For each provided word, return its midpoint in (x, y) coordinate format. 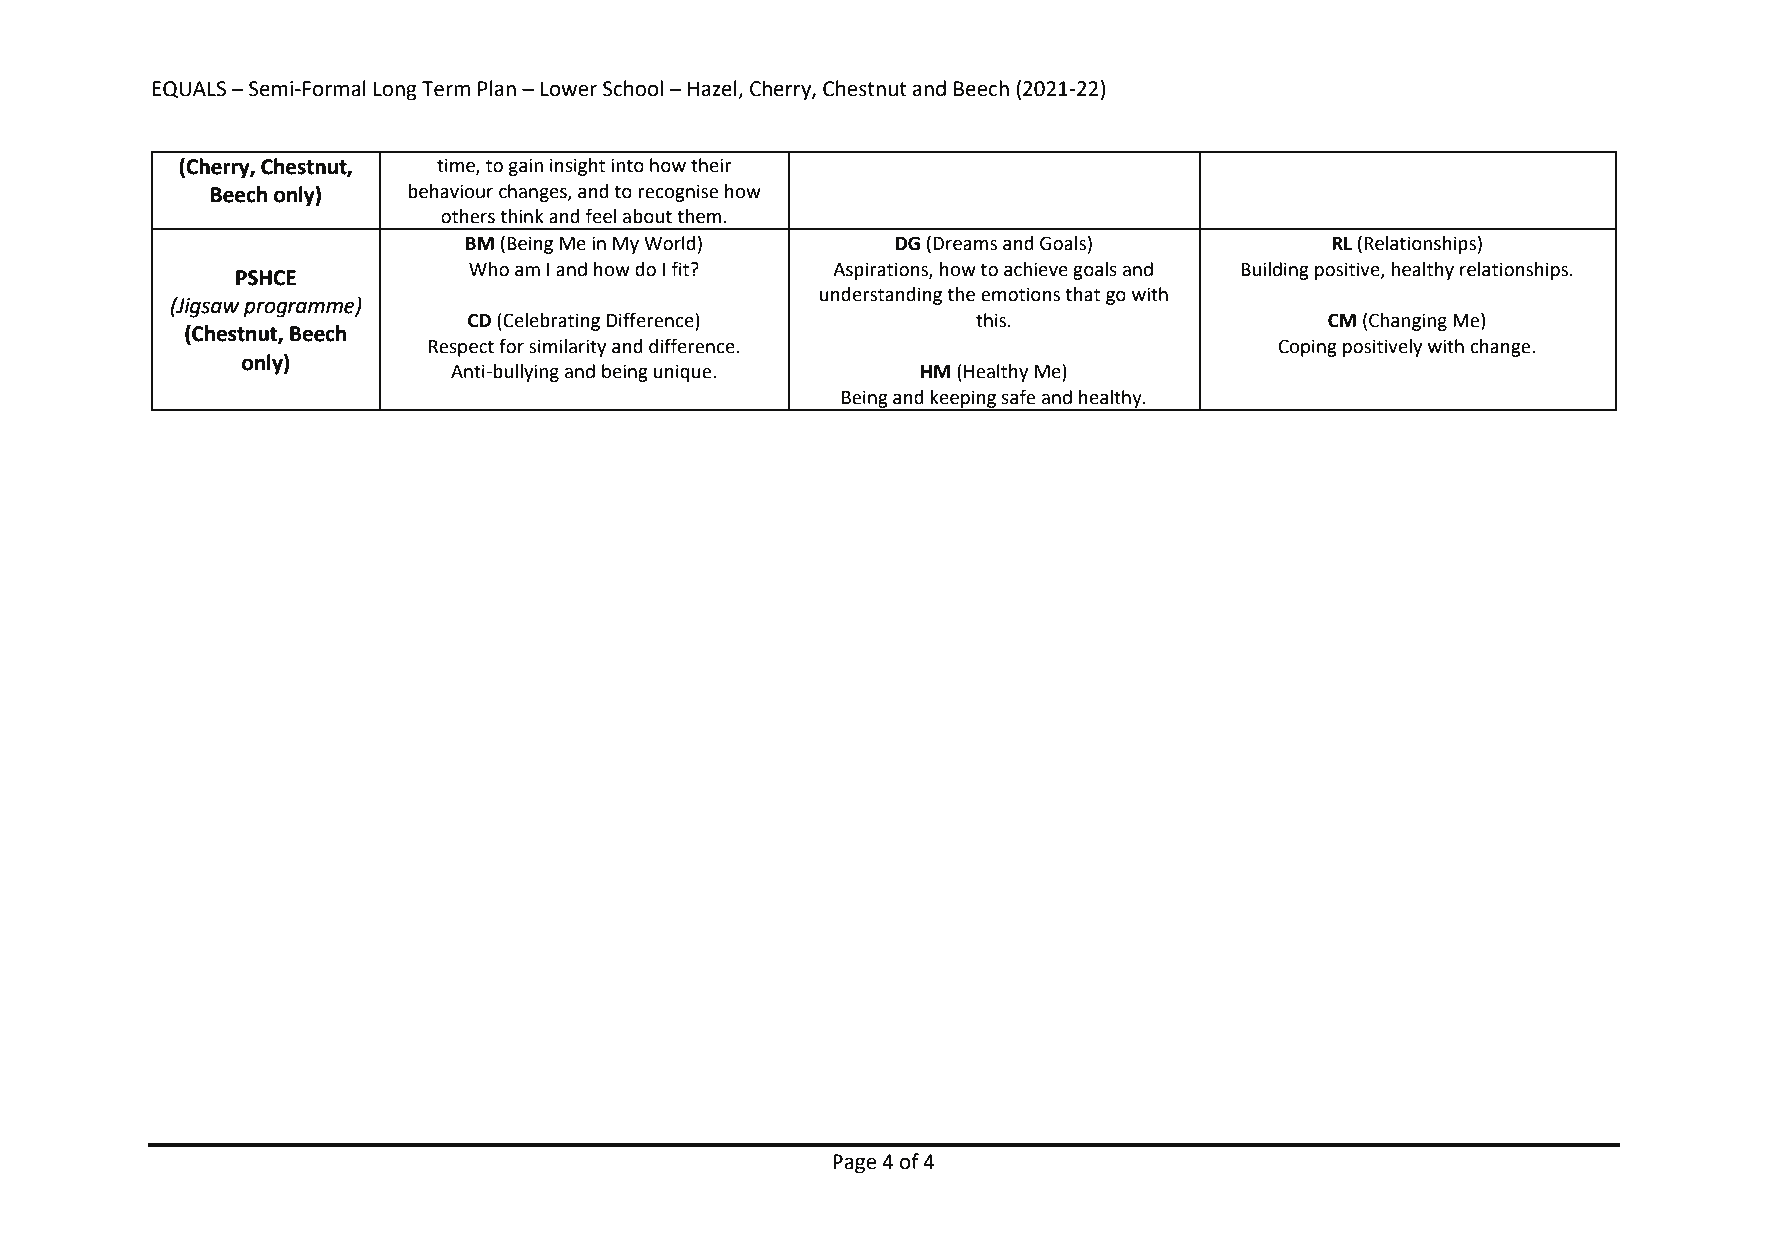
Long (395, 91)
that (1082, 294)
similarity (567, 348)
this (992, 320)
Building (1275, 271)
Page (855, 1164)
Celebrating (550, 322)
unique (684, 373)
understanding (881, 296)
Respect (461, 348)
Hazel (713, 89)
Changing (1408, 322)
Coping (1308, 348)
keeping (963, 400)
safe (1018, 397)
